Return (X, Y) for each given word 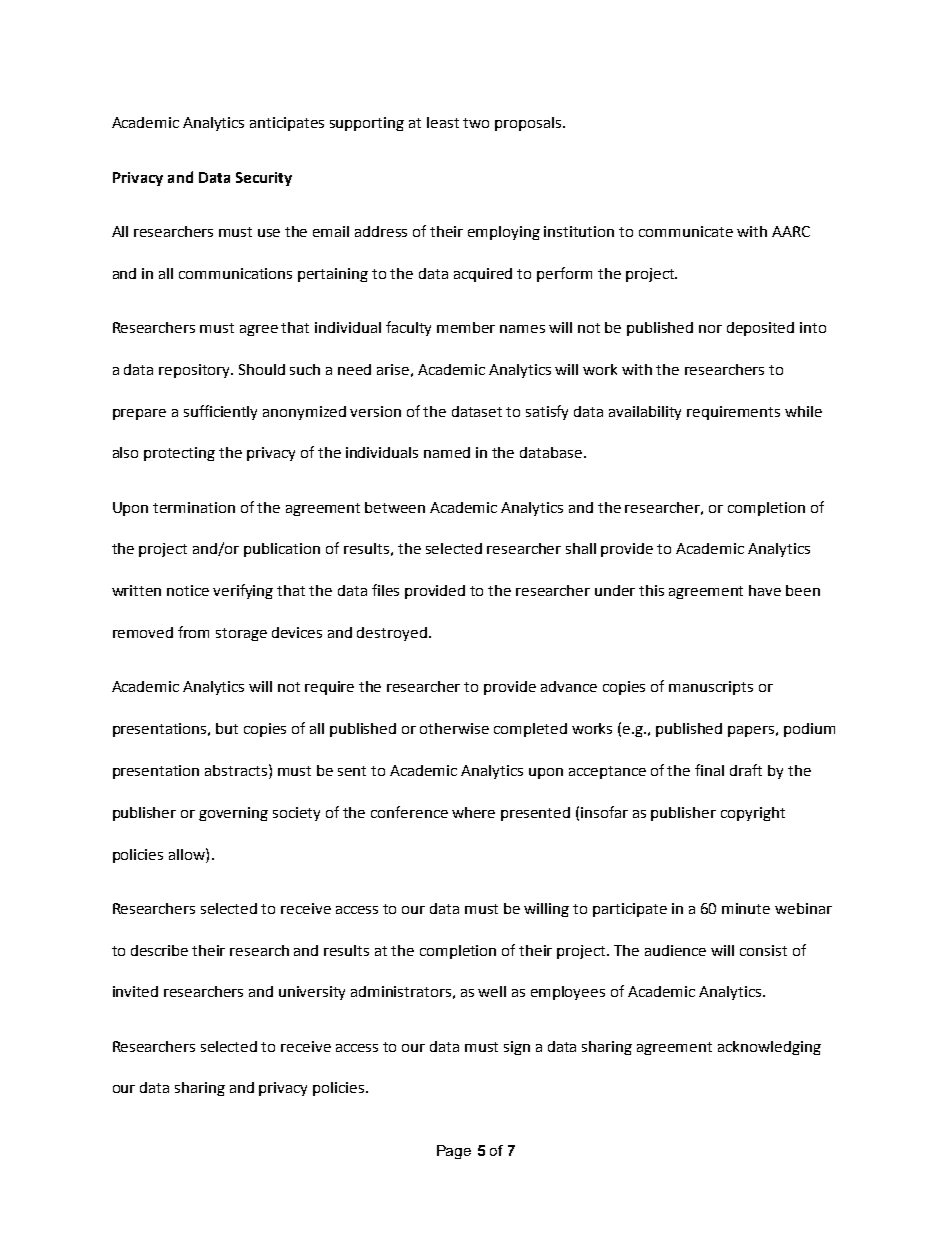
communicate (686, 231)
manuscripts (711, 688)
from (193, 632)
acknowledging (769, 1048)
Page (454, 1152)
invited (135, 991)
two (476, 123)
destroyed (392, 634)
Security (264, 179)
